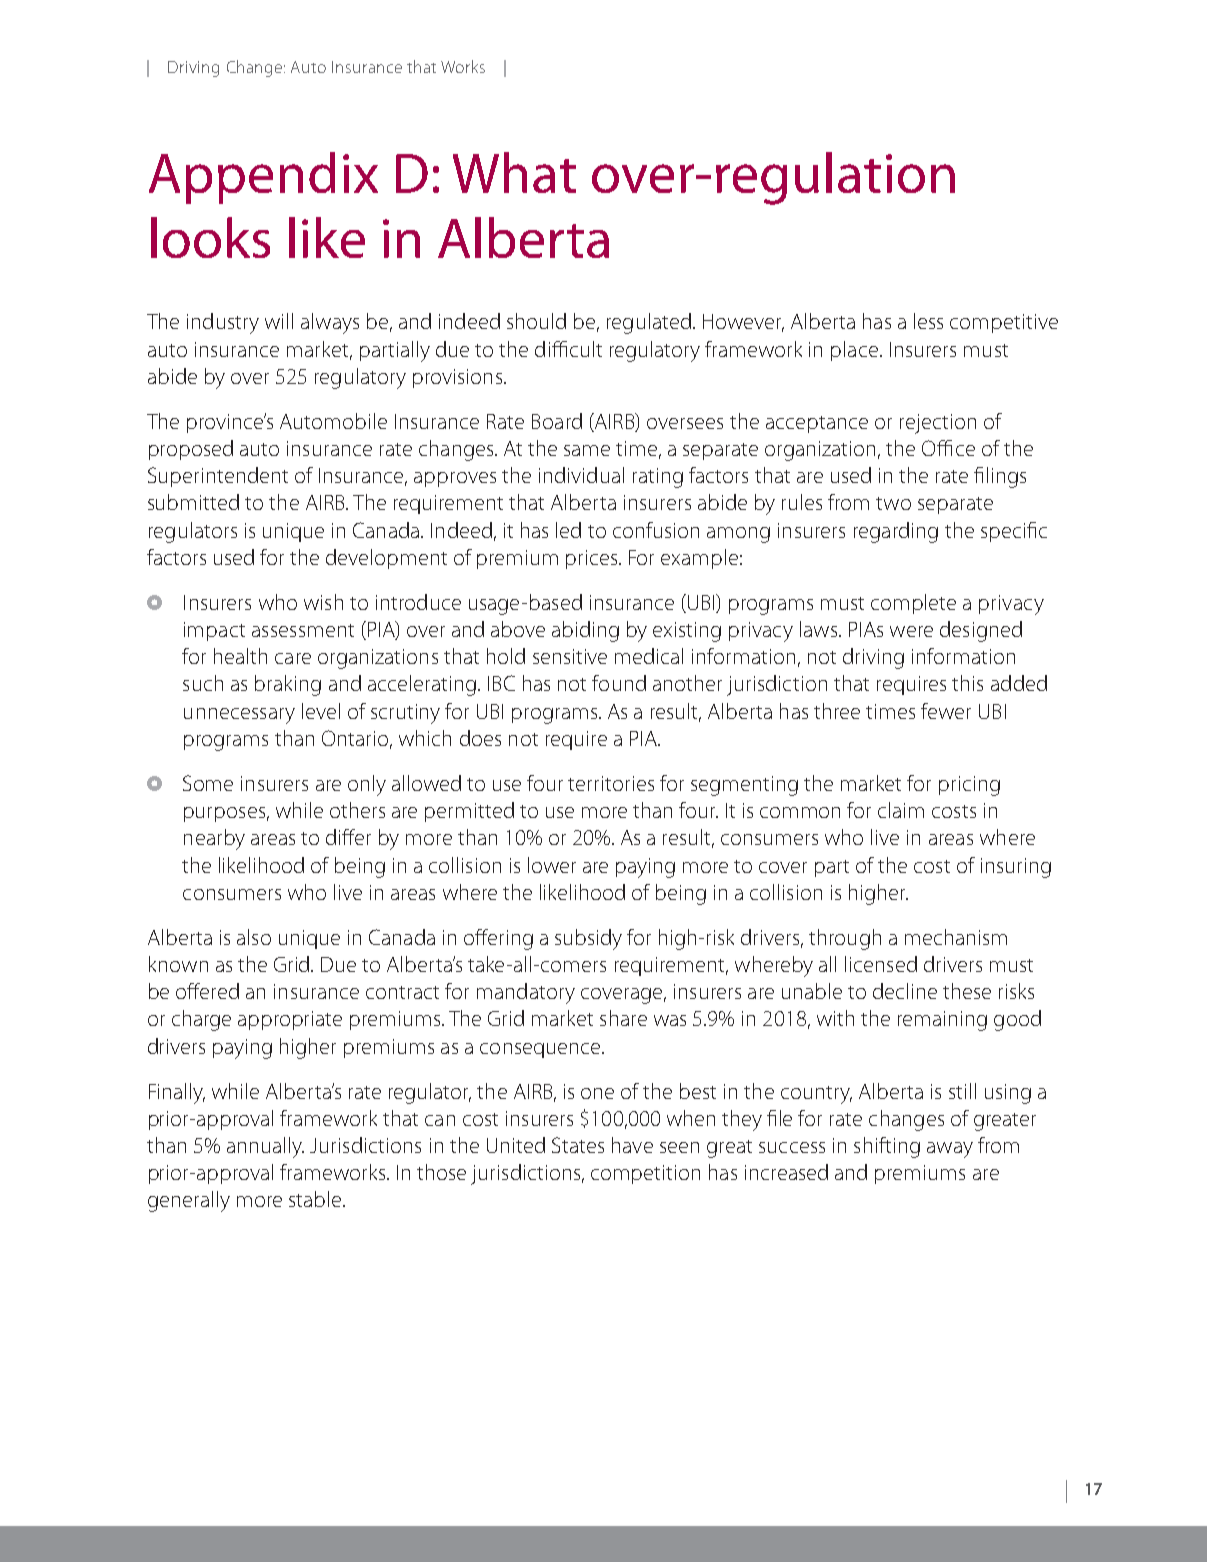 This screenshot has height=1562, width=1207. I want to click on found, so click(619, 683).
